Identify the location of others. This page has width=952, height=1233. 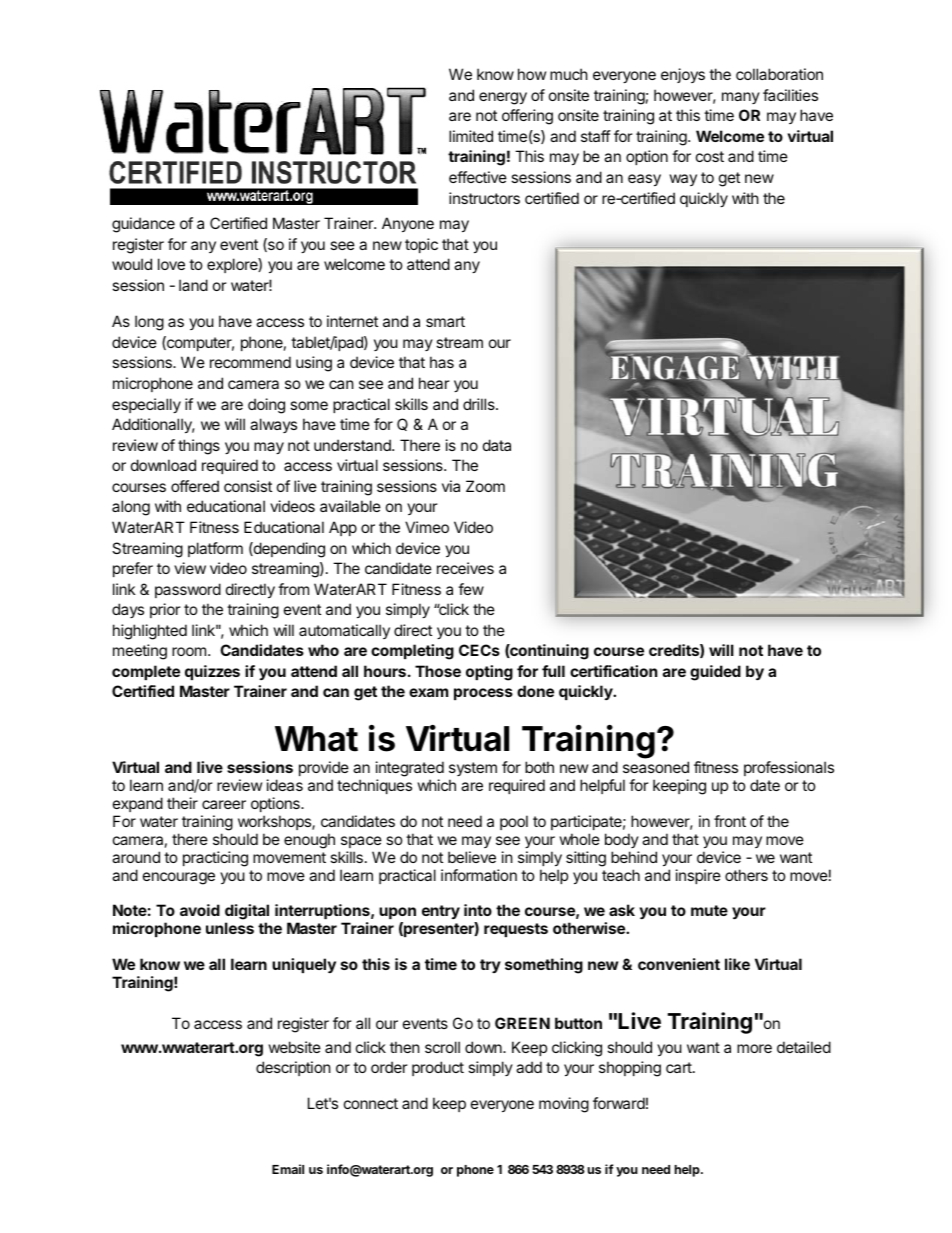
(746, 875).
